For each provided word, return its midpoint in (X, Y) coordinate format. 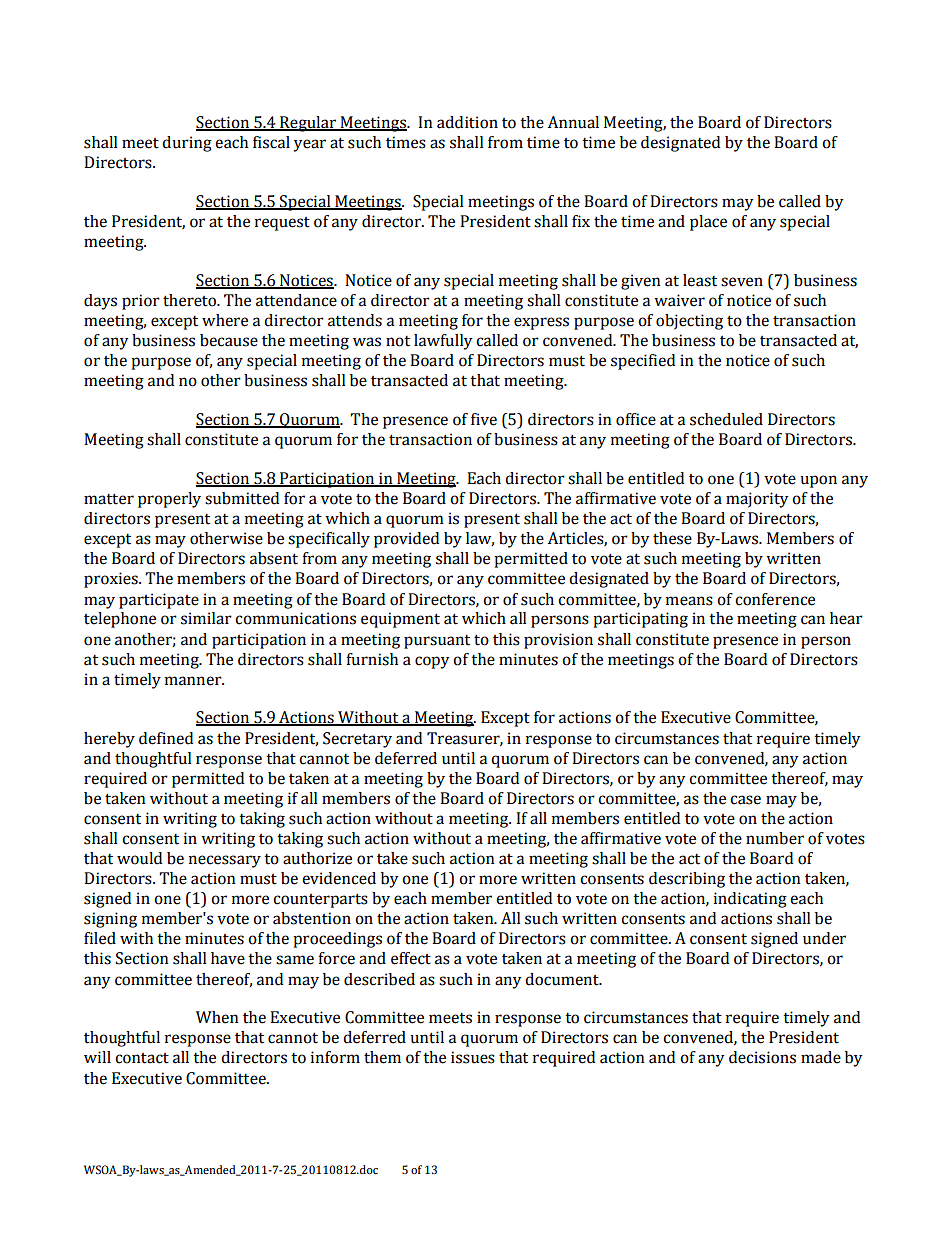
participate (159, 601)
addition (467, 122)
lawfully (443, 342)
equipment (400, 620)
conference (775, 599)
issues (473, 1057)
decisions (762, 1057)
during (187, 144)
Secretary (357, 740)
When (217, 1017)
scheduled (726, 419)
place (708, 223)
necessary (225, 861)
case (745, 800)
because (229, 340)
